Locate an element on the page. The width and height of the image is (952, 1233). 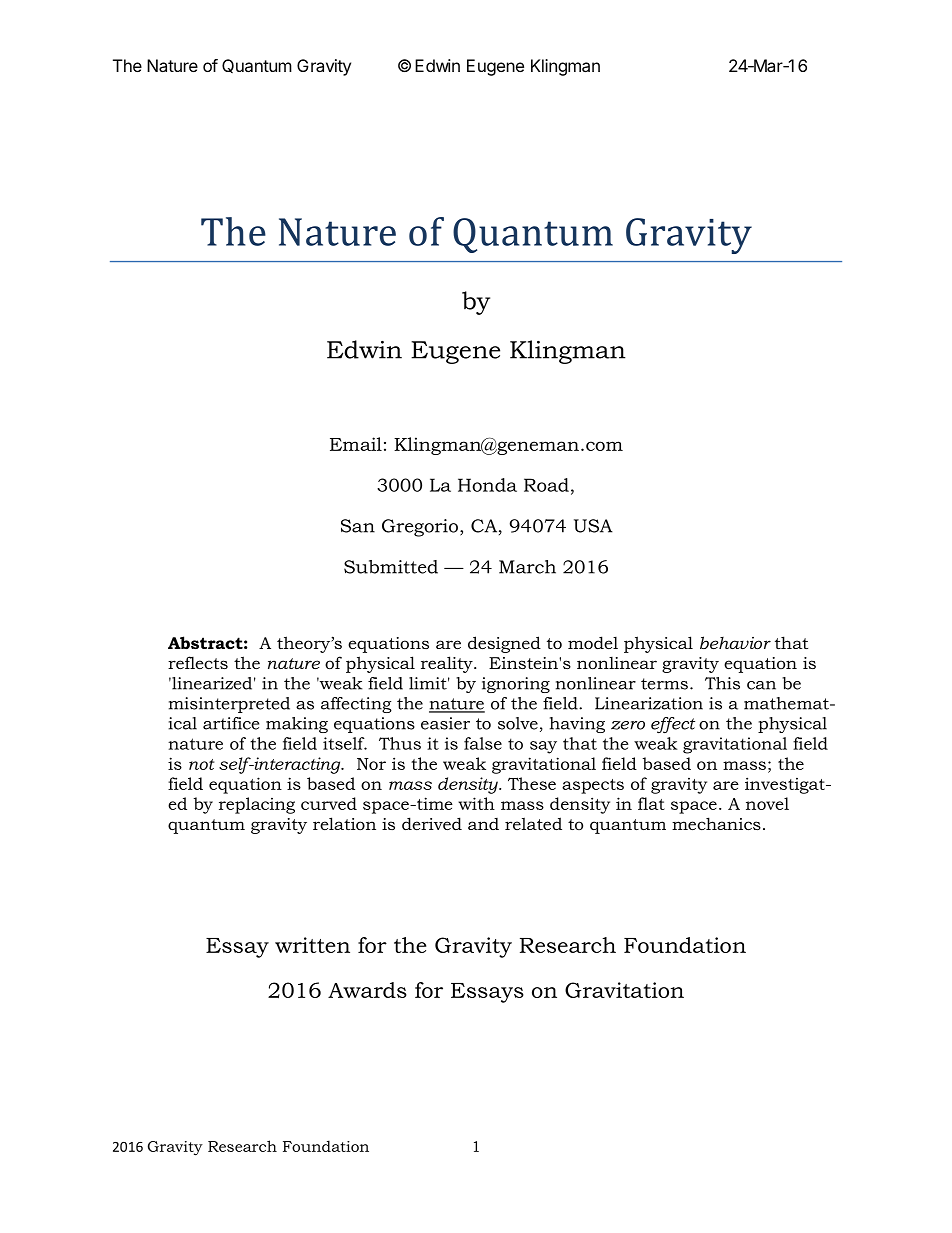
designed is located at coordinates (504, 644).
